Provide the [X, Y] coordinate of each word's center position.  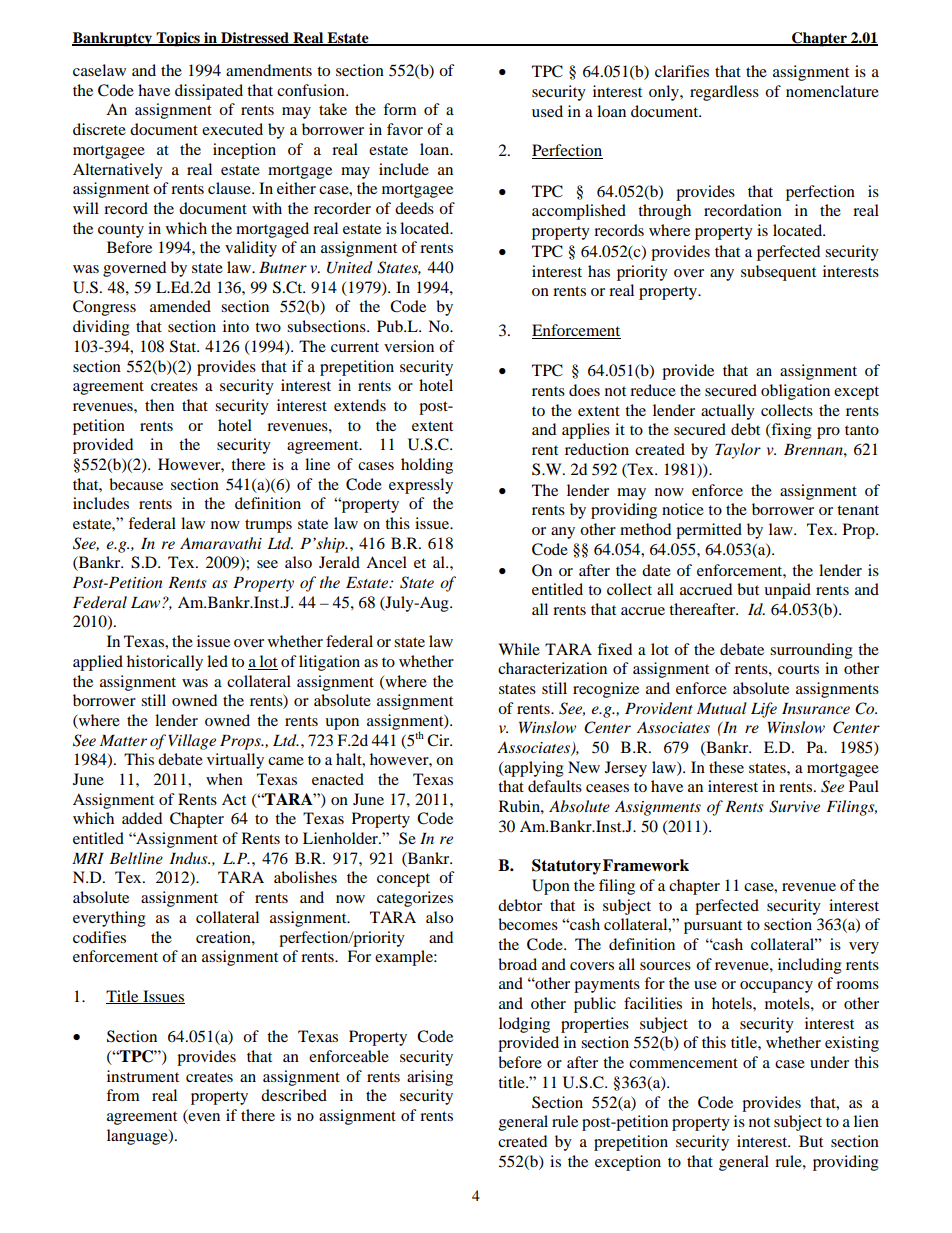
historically [165, 663]
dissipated [209, 92]
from [123, 1095]
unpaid [787, 591]
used [547, 111]
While [519, 649]
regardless [724, 93]
